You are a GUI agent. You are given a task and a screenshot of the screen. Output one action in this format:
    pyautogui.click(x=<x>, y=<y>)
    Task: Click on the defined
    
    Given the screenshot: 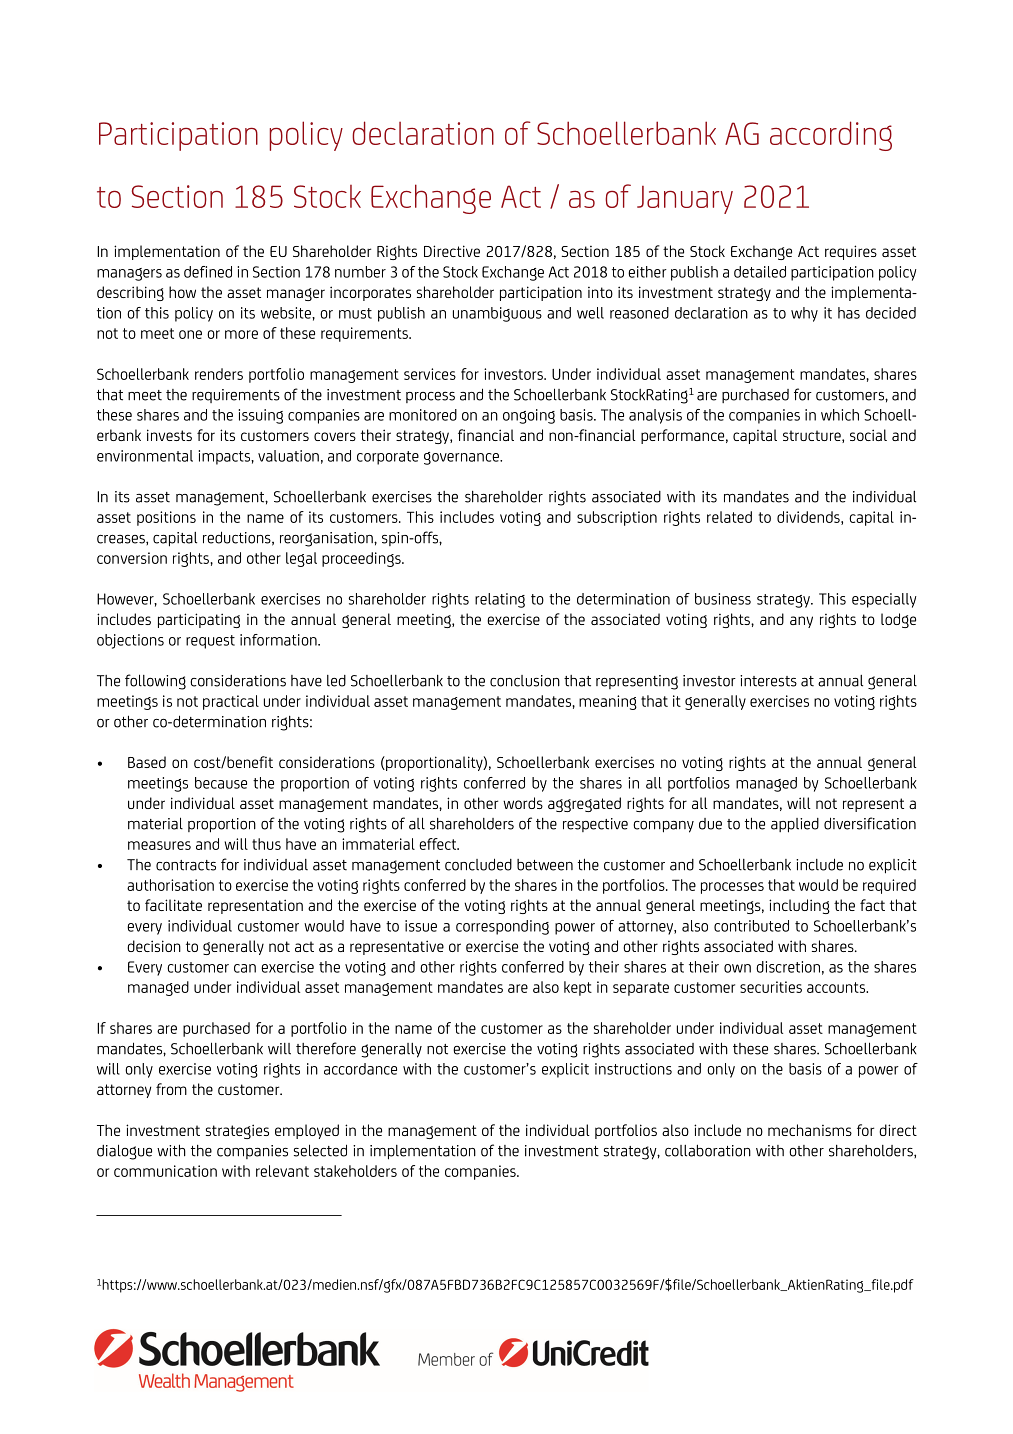 What is the action you would take?
    pyautogui.click(x=208, y=272)
